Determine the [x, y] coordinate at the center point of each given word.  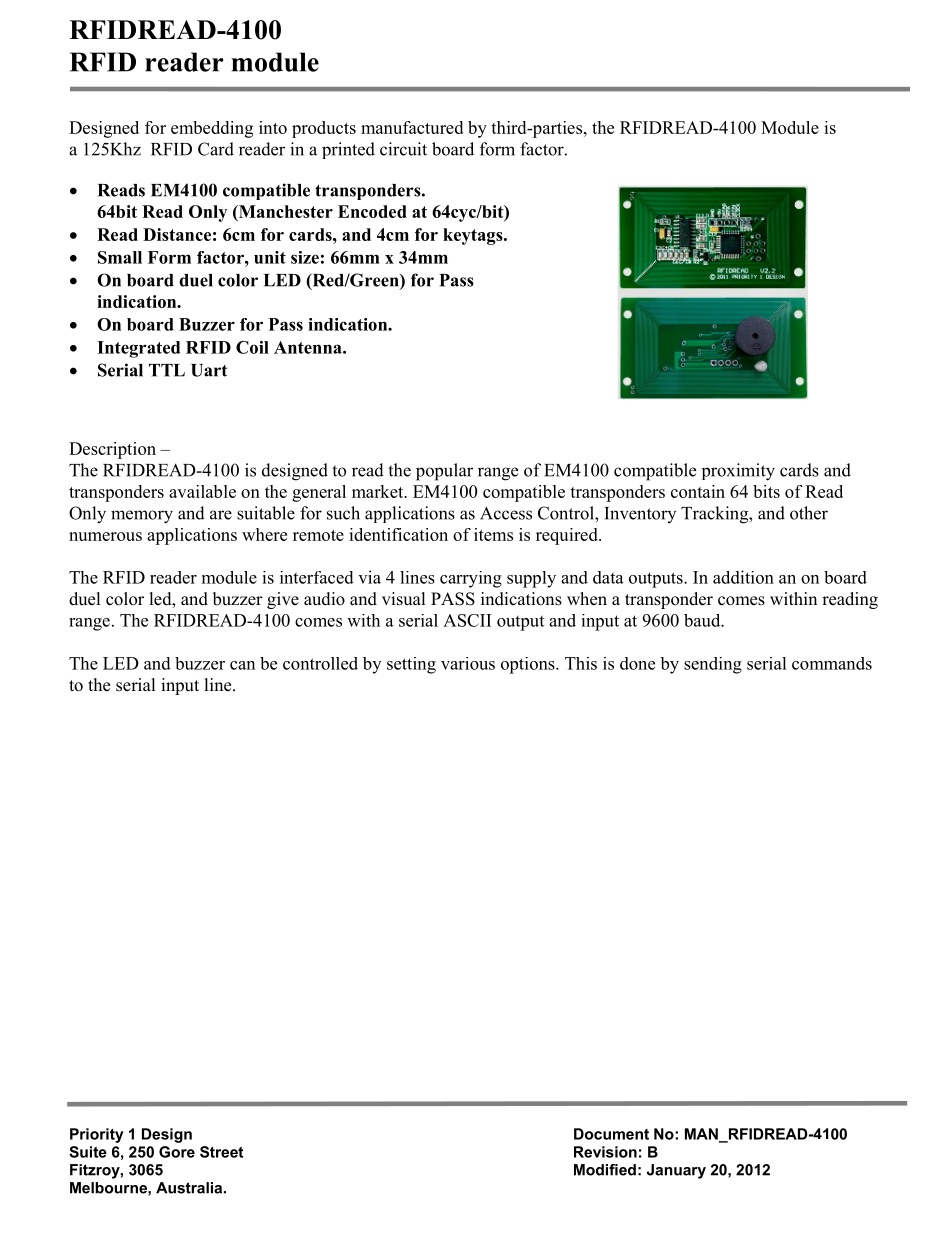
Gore [177, 1152]
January [676, 1171]
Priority [96, 1135]
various [468, 663]
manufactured [412, 127]
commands [832, 663]
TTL [167, 370]
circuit [403, 149]
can [242, 665]
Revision [605, 1152]
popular [444, 472]
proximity [738, 472]
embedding [212, 129]
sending [713, 665]
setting [411, 665]
